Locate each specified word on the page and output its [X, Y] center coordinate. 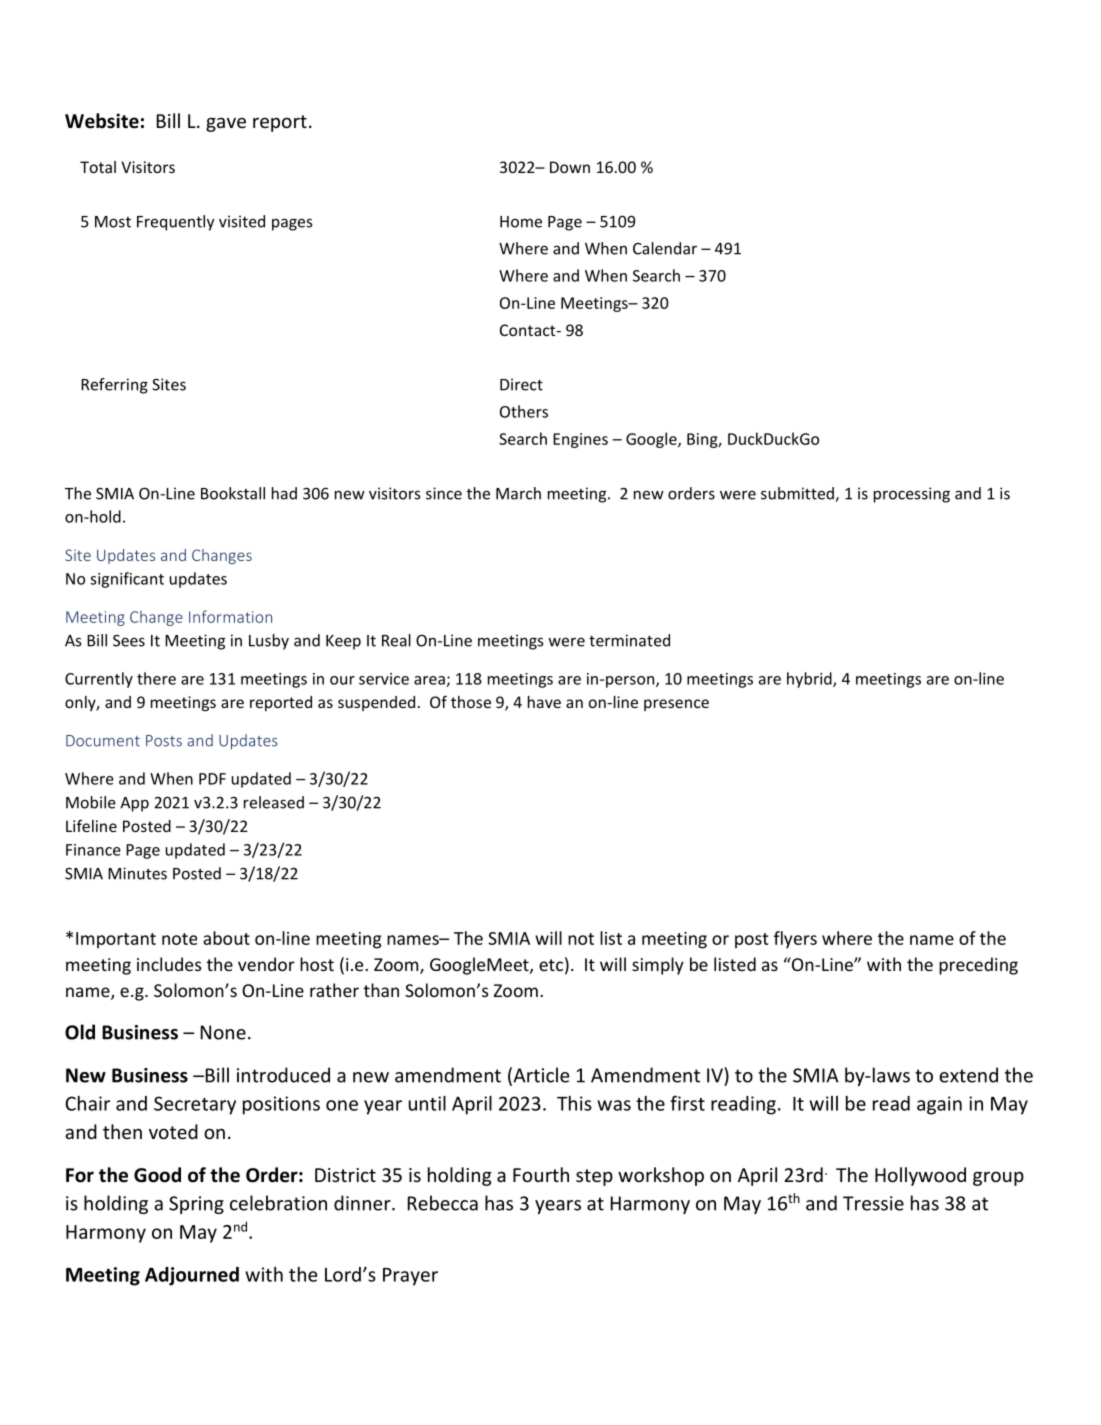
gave [226, 124]
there [156, 678]
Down [570, 167]
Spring [196, 1205]
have [544, 702]
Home [521, 222]
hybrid [810, 680]
